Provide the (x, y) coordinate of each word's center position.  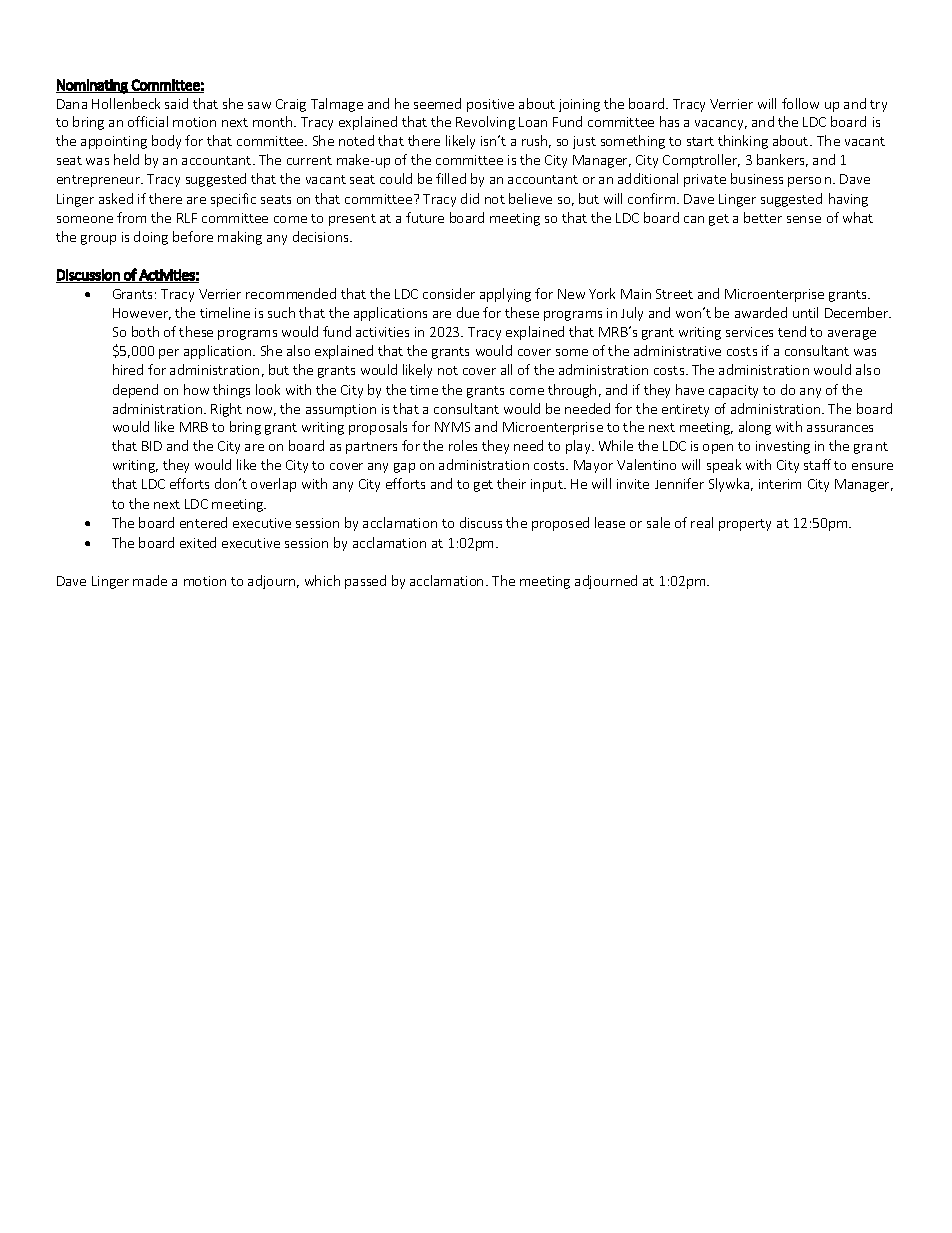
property (745, 525)
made (150, 580)
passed (365, 582)
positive (490, 105)
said (176, 103)
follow (800, 103)
